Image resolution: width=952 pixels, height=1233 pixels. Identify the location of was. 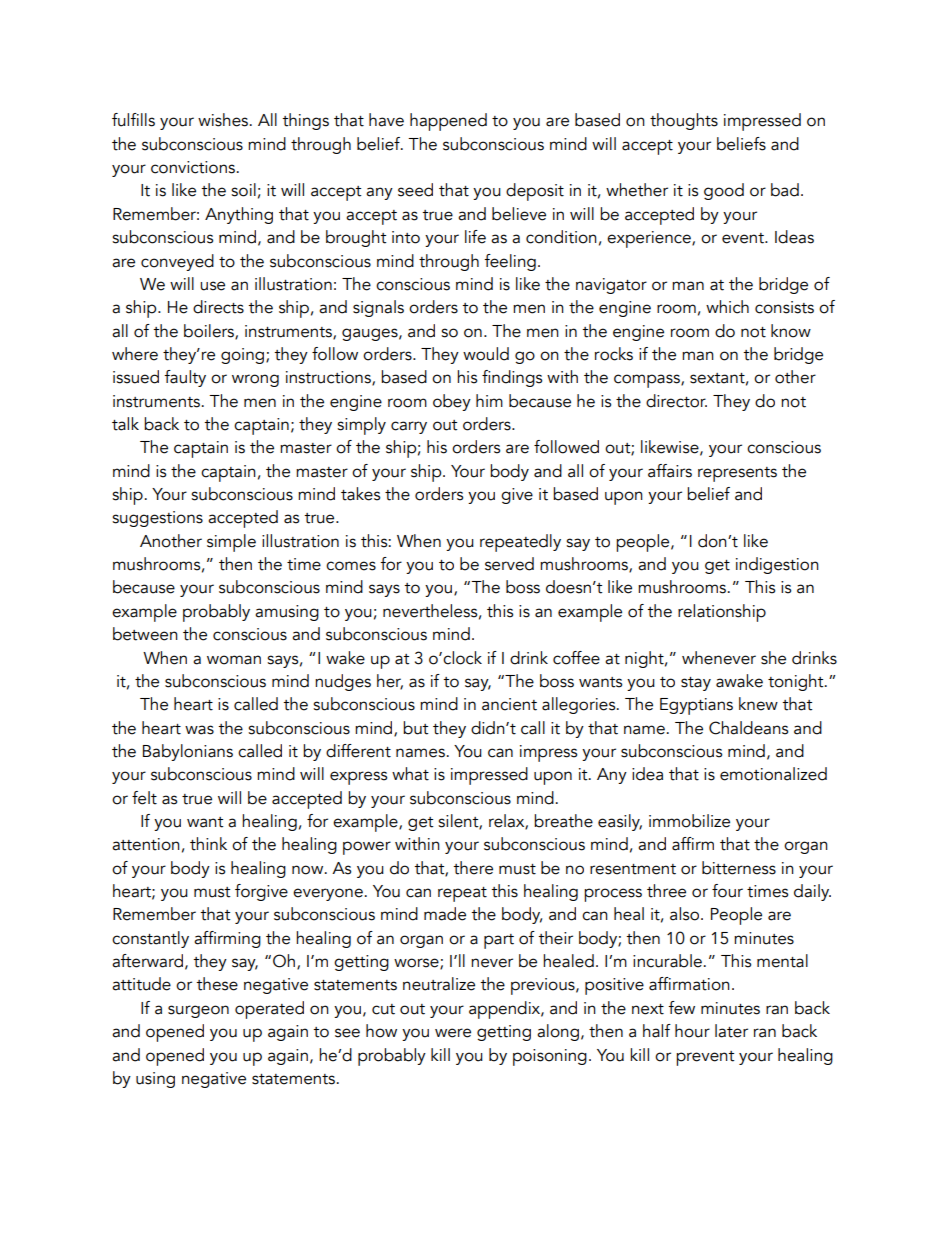
(199, 730).
